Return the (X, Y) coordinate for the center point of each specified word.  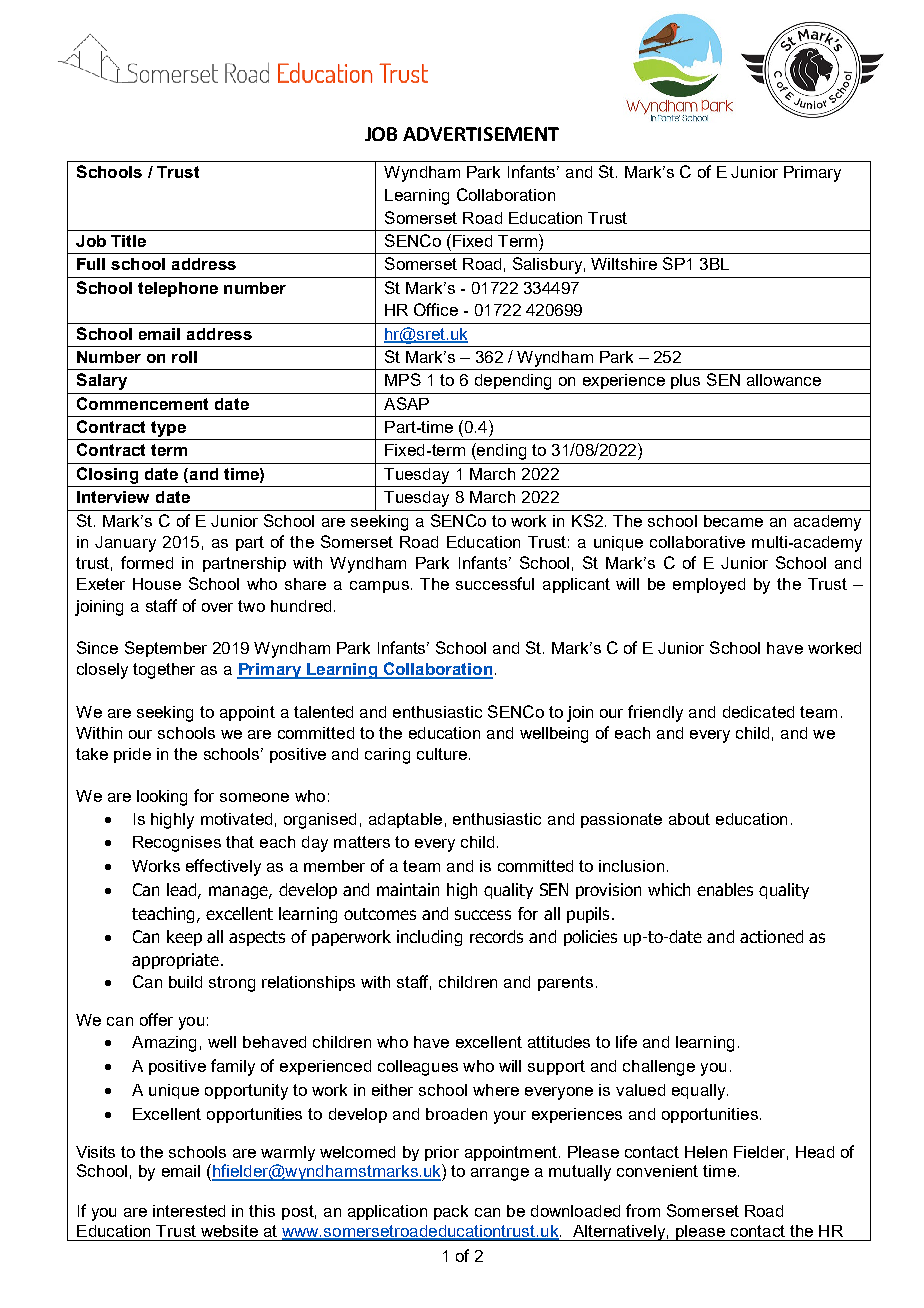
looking (162, 798)
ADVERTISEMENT (481, 134)
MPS (403, 379)
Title (128, 241)
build (185, 982)
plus (685, 381)
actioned (771, 936)
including (429, 938)
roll (184, 357)
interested (189, 1211)
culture (442, 754)
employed (709, 586)
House (157, 584)
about (689, 819)
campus (379, 587)
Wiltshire (624, 264)
